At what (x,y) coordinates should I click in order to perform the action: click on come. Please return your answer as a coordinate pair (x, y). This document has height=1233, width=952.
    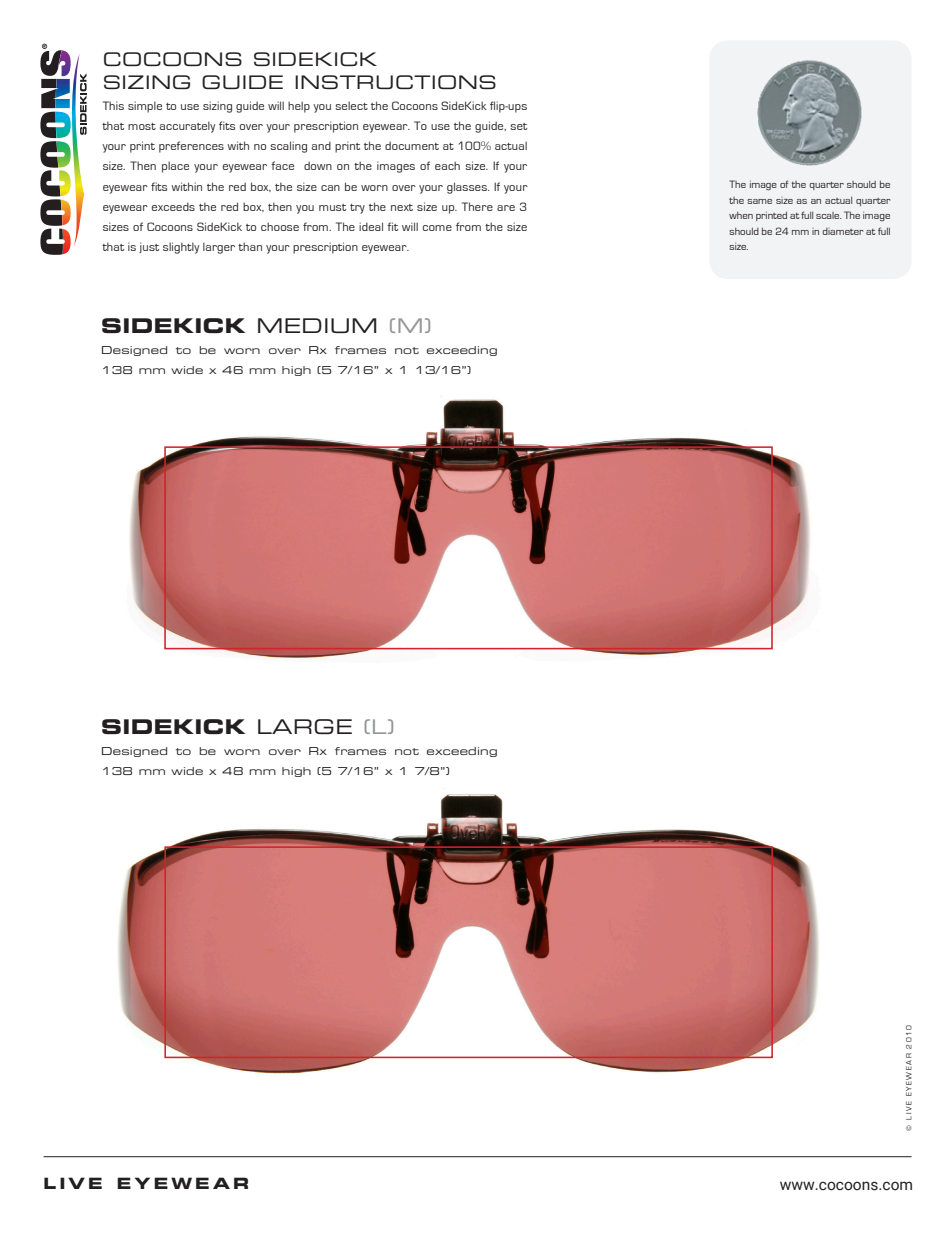
    Looking at the image, I should click on (437, 228).
